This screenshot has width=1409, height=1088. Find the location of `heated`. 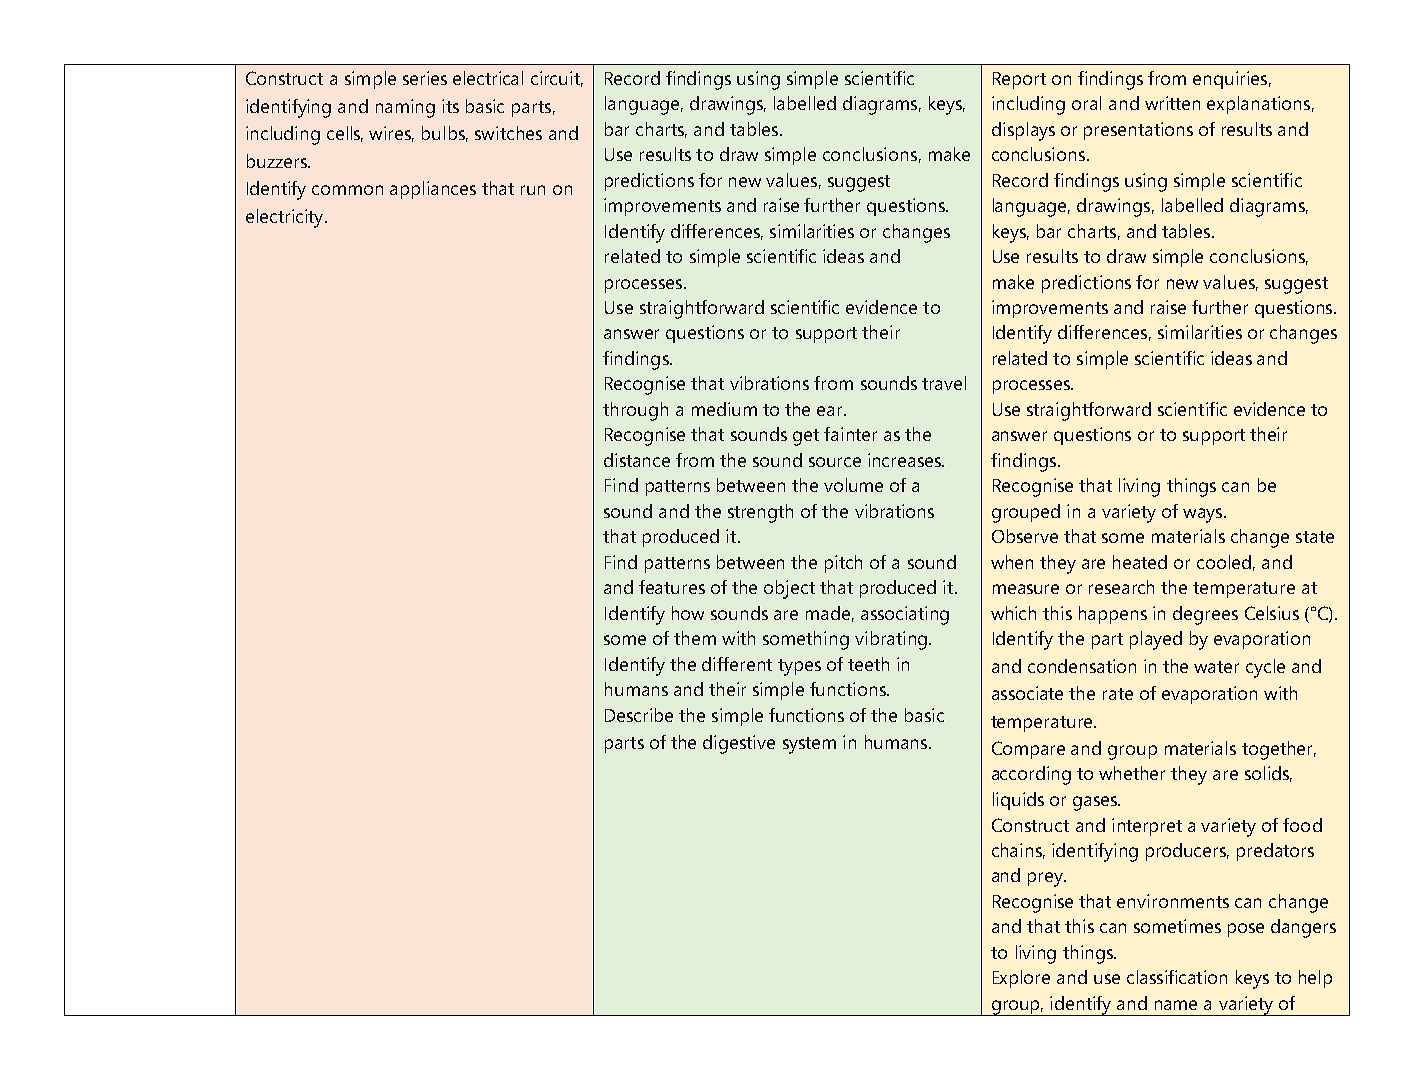

heated is located at coordinates (1140, 562).
